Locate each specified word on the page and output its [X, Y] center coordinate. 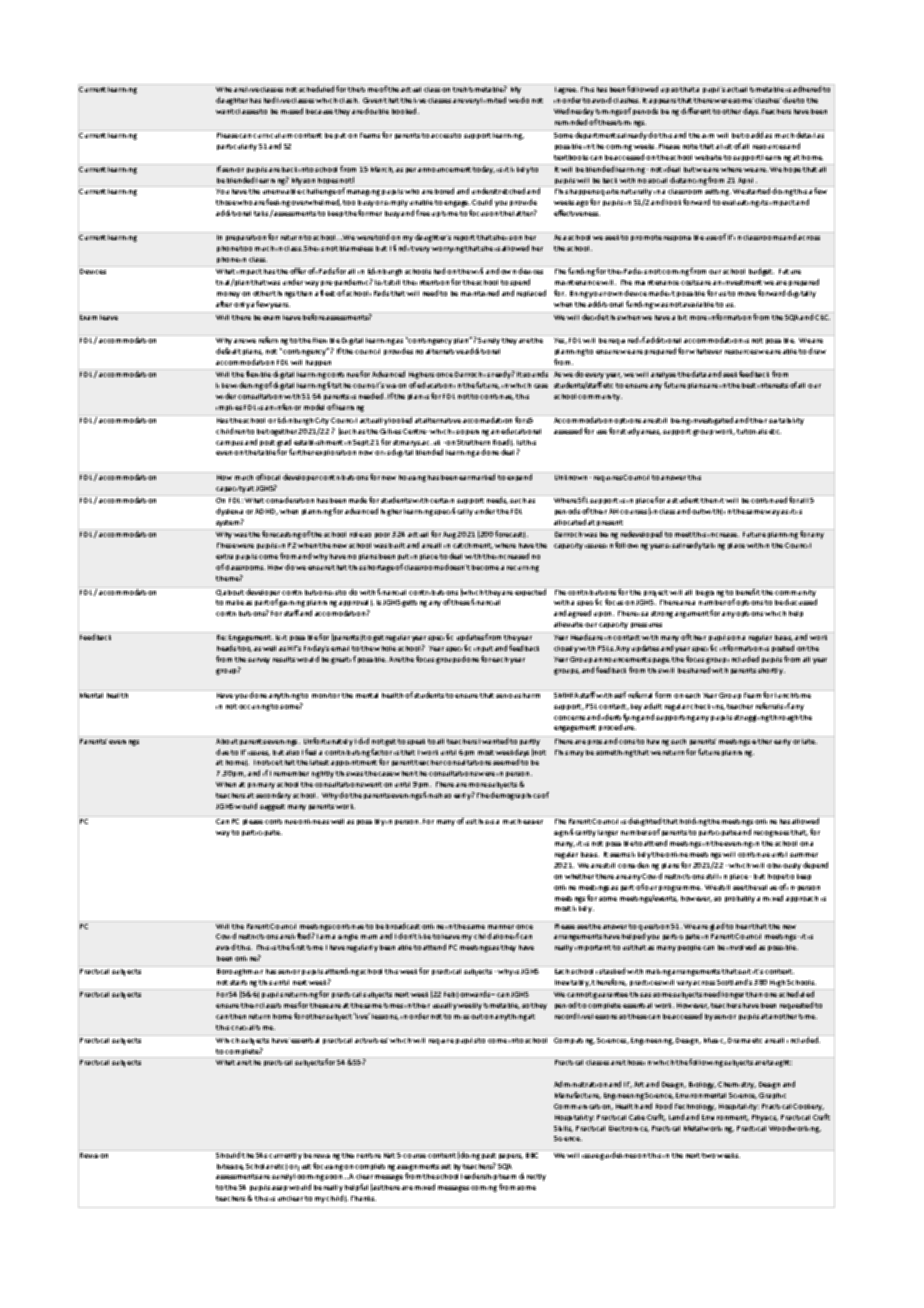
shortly [771, 671]
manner [501, 927]
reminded [571, 122]
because [319, 111]
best [749, 385]
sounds [535, 374]
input [483, 649]
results [284, 659]
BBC [532, 1155]
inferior [288, 407]
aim [708, 136]
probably [740, 899]
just [304, 1167]
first [298, 947]
